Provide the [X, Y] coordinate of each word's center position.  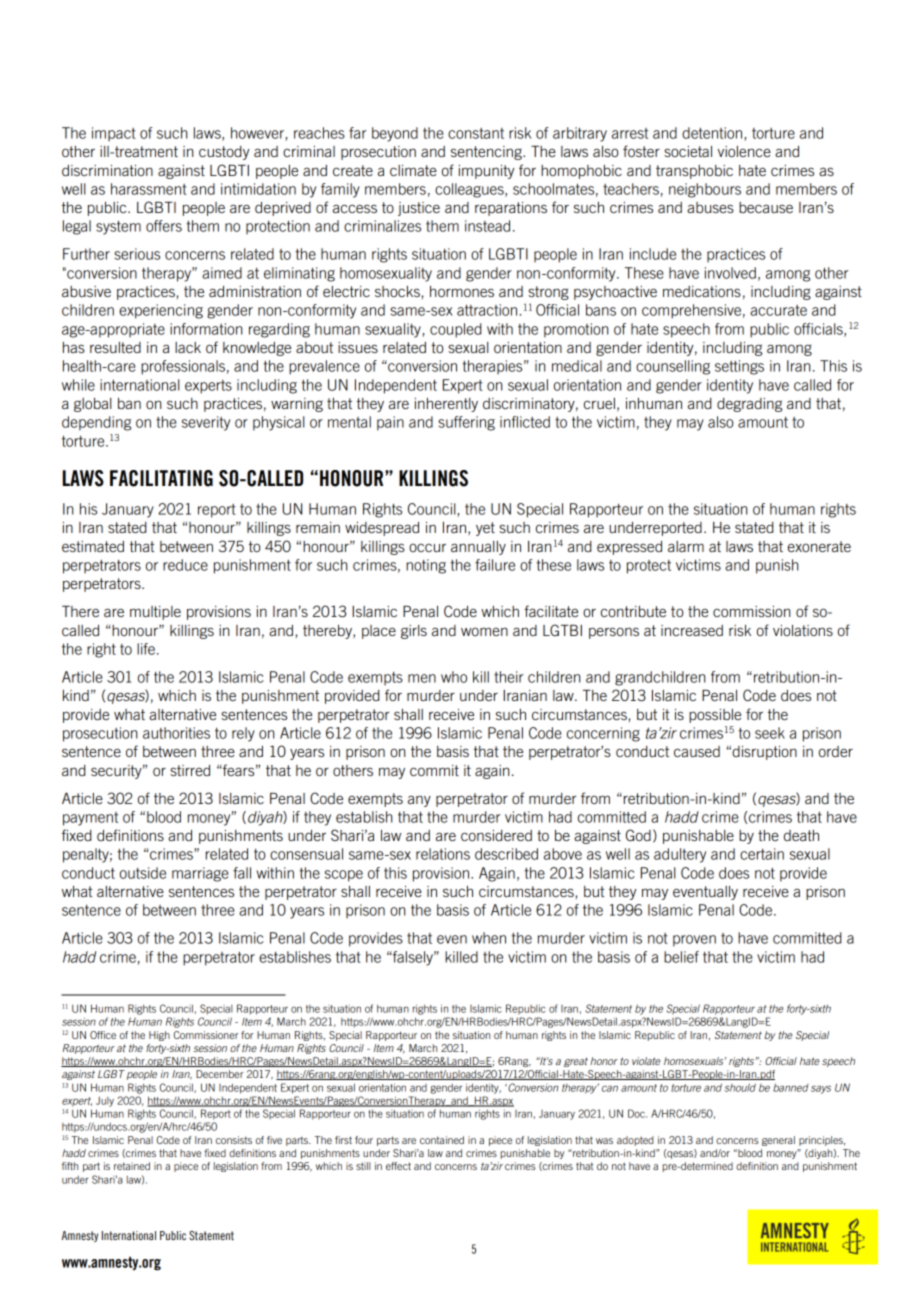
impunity [486, 172]
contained [442, 1140]
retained [132, 1166]
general [778, 1141]
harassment [149, 189]
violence [744, 151]
